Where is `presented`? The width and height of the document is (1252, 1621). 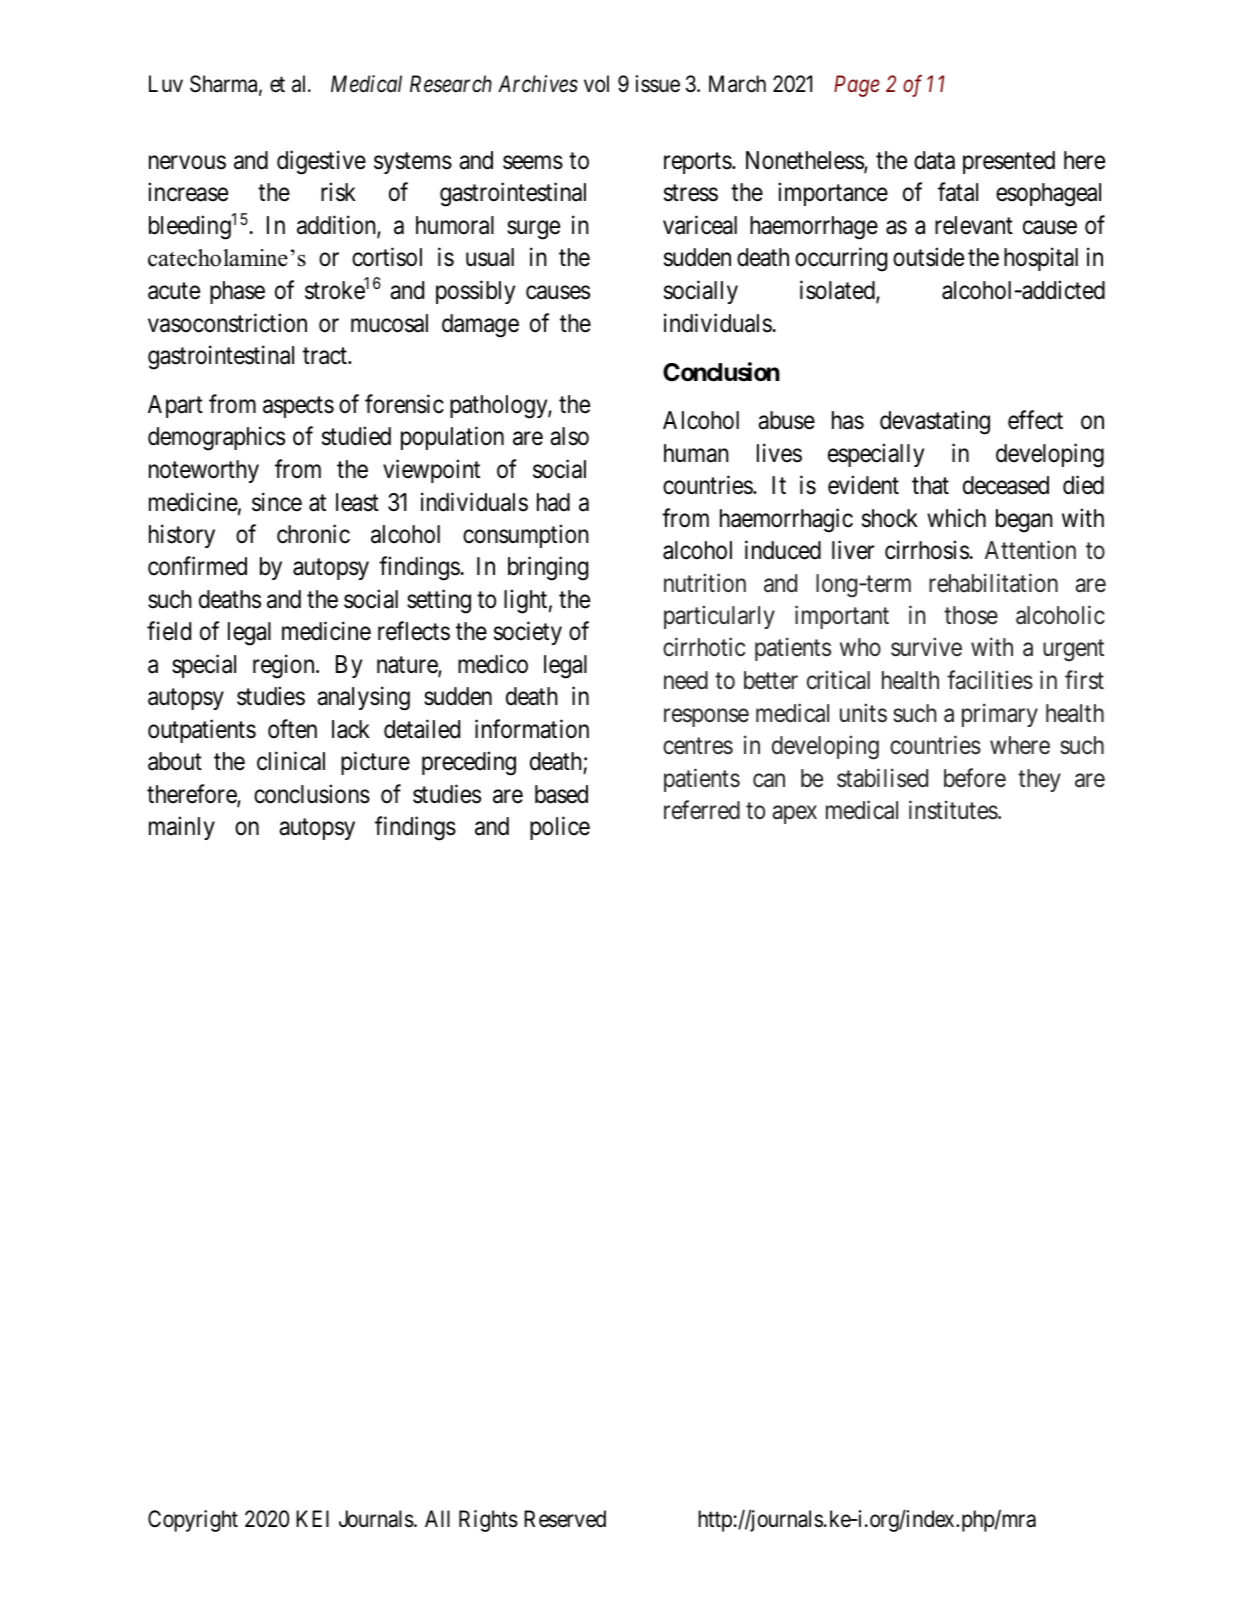
presented is located at coordinates (1009, 162).
